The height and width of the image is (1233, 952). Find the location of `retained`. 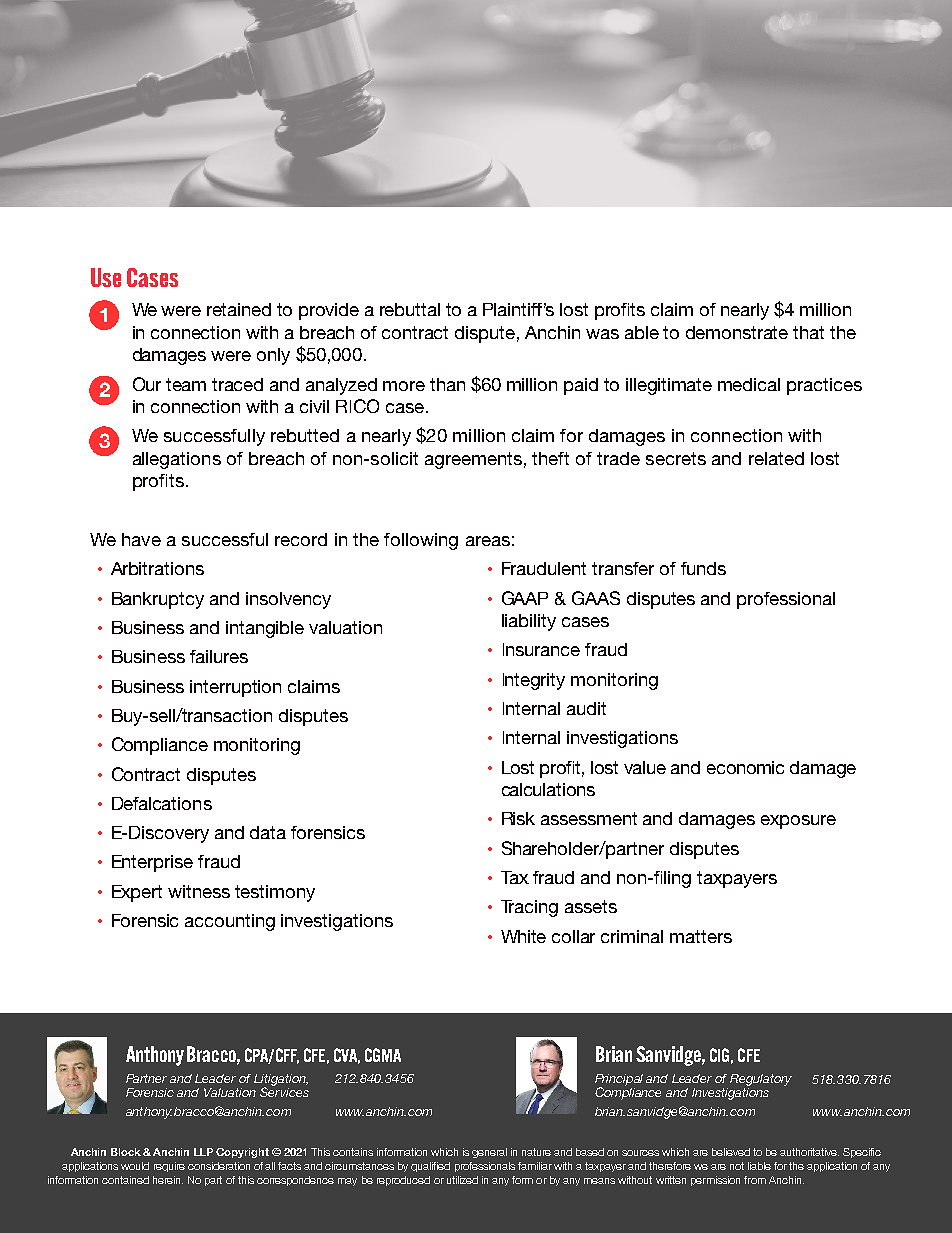

retained is located at coordinates (239, 309).
